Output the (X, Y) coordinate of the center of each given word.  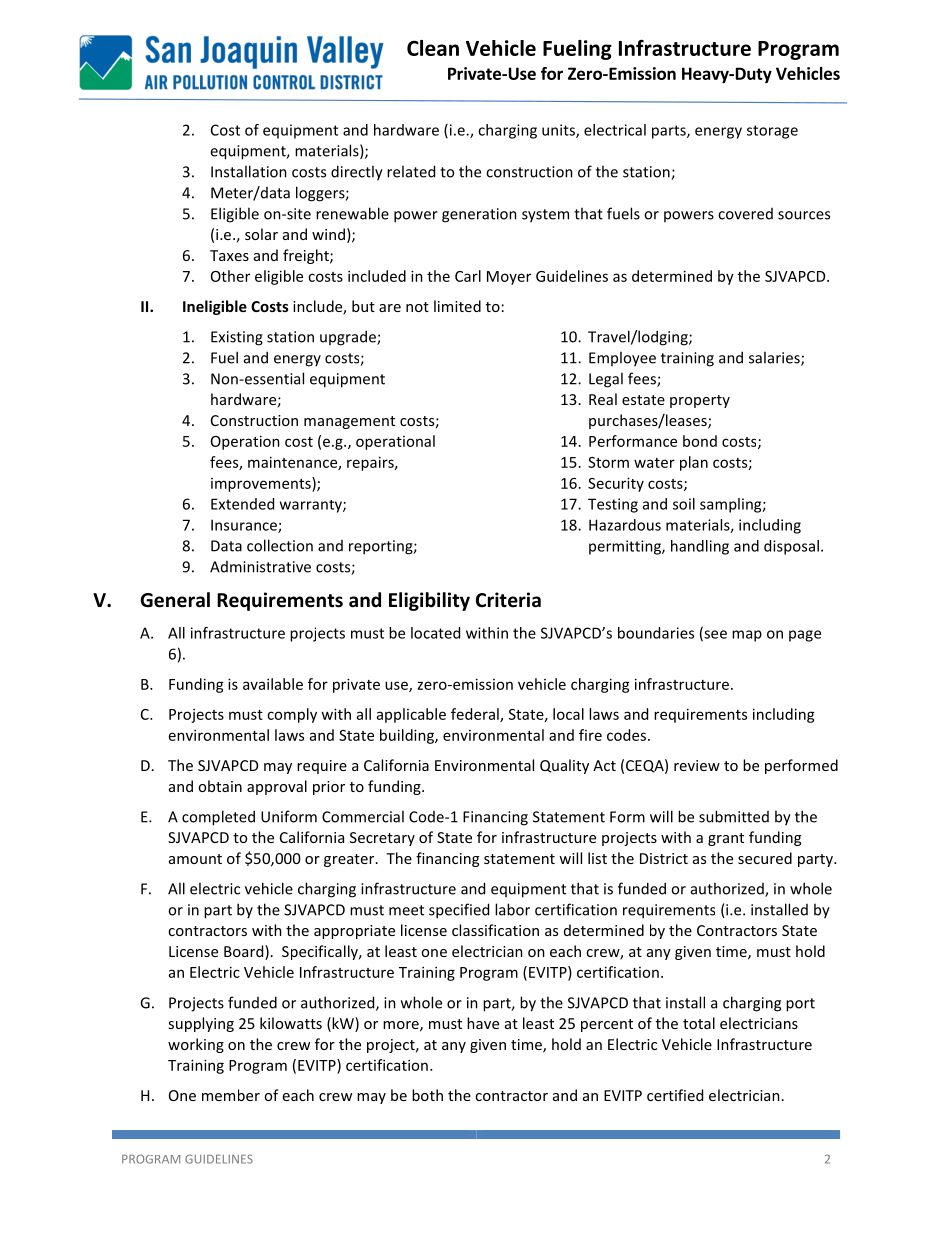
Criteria (508, 600)
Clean (433, 48)
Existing (237, 338)
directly (357, 173)
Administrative (260, 567)
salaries (775, 358)
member (231, 1095)
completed (218, 818)
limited (457, 306)
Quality (564, 766)
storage (772, 132)
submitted (734, 816)
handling (700, 547)
